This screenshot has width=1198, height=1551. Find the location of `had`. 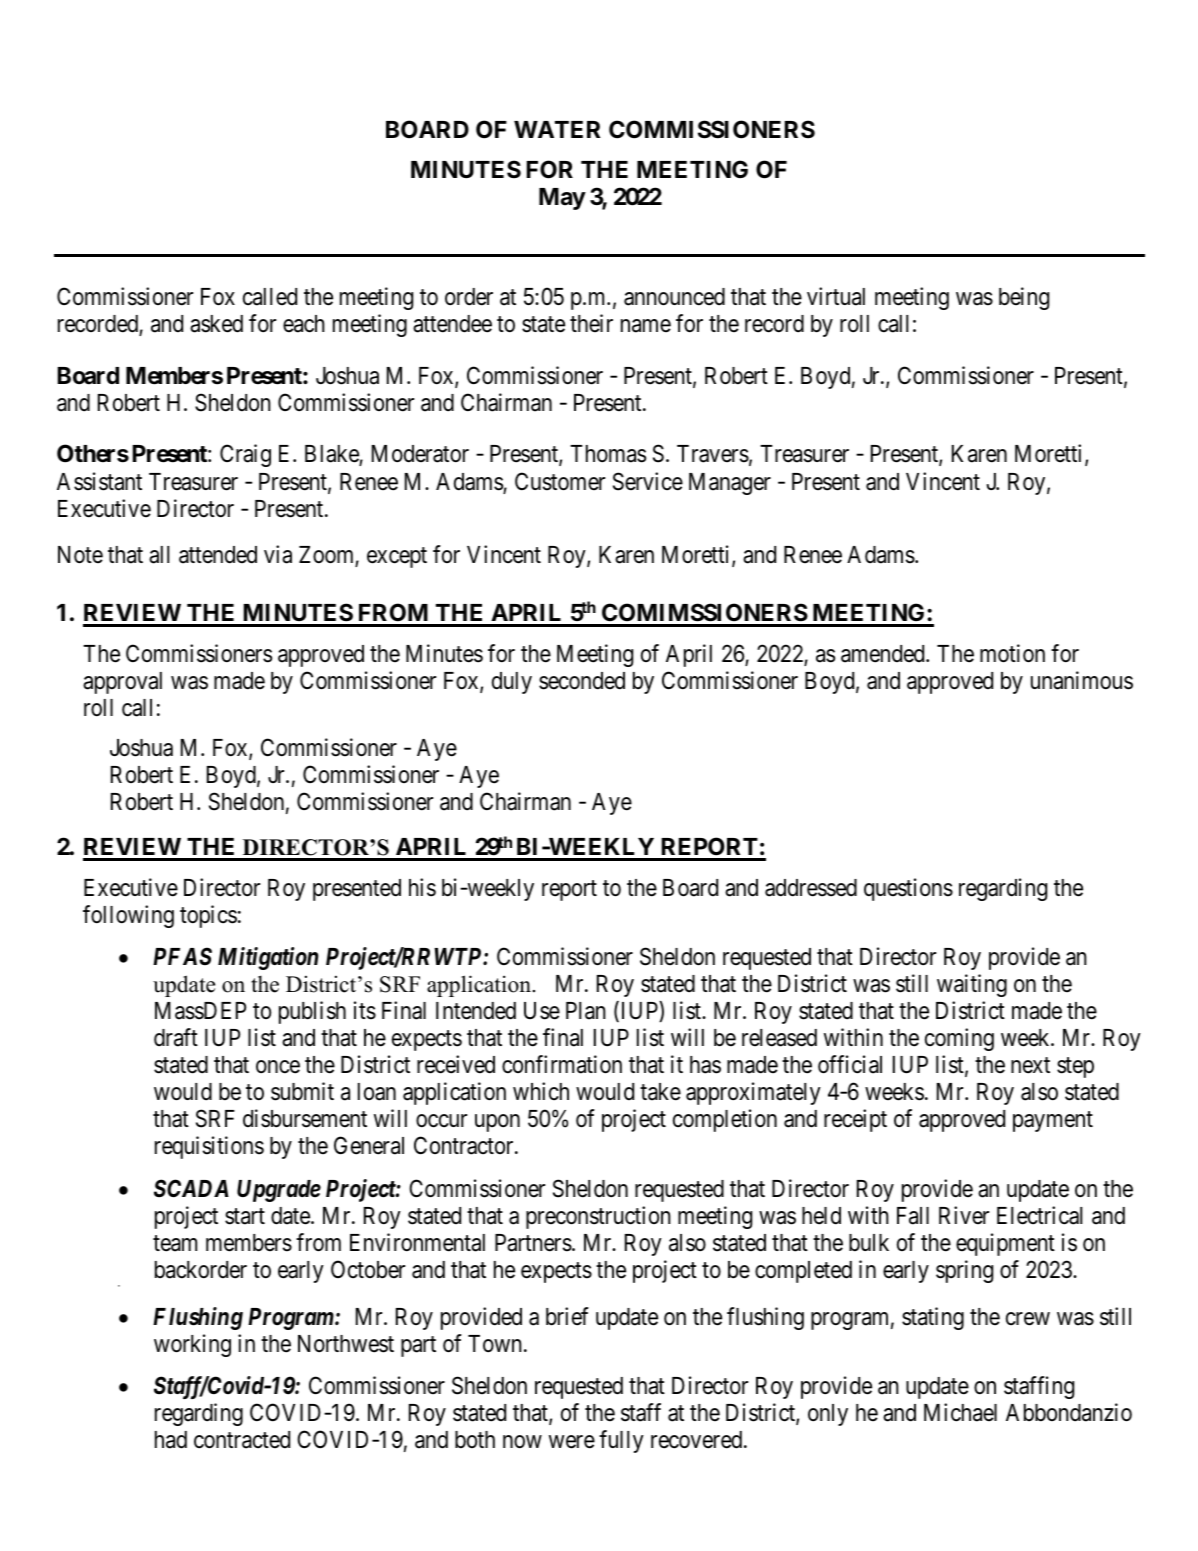

had is located at coordinates (171, 1440).
